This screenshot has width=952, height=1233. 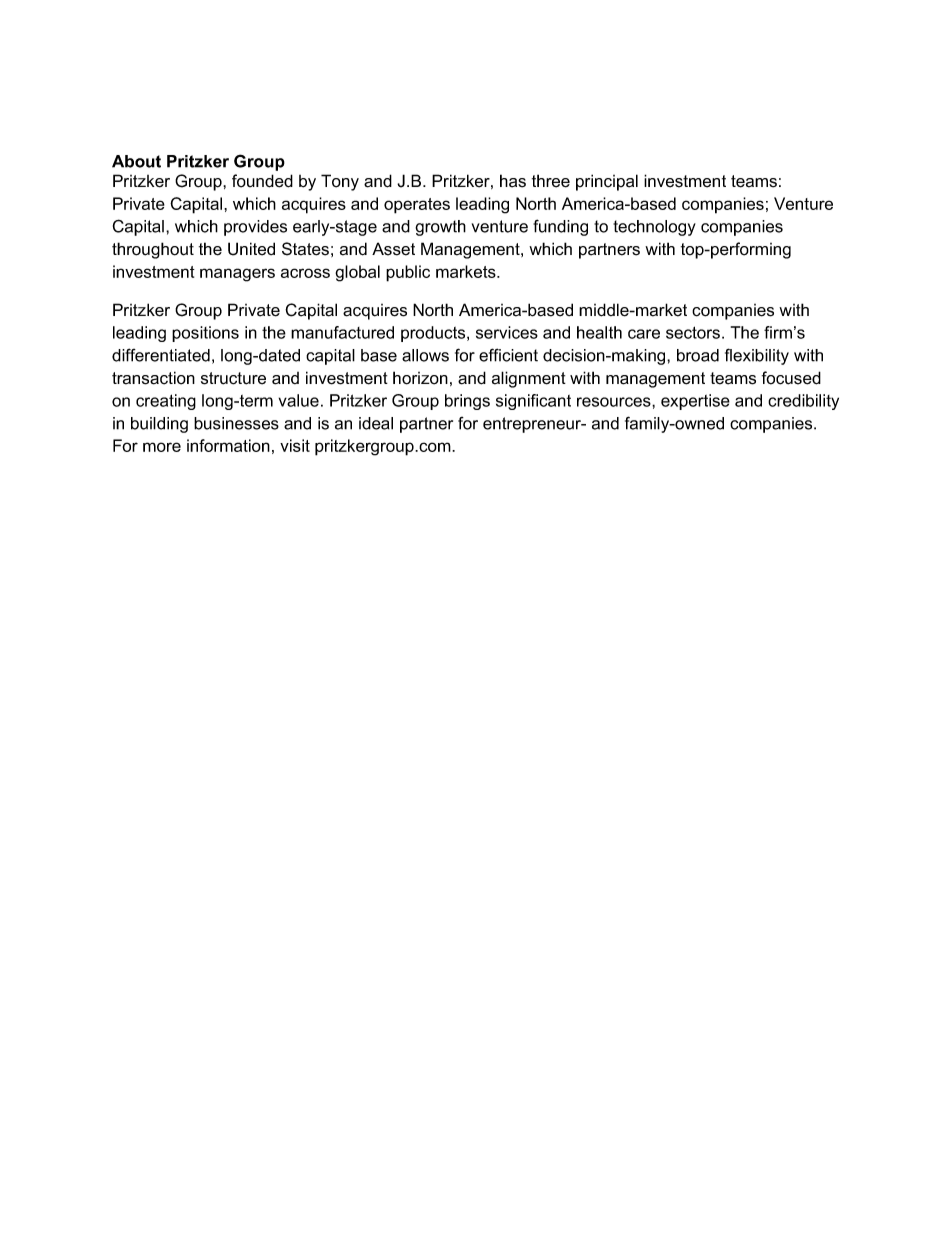 What do you see at coordinates (607, 182) in the screenshot?
I see `principal` at bounding box center [607, 182].
